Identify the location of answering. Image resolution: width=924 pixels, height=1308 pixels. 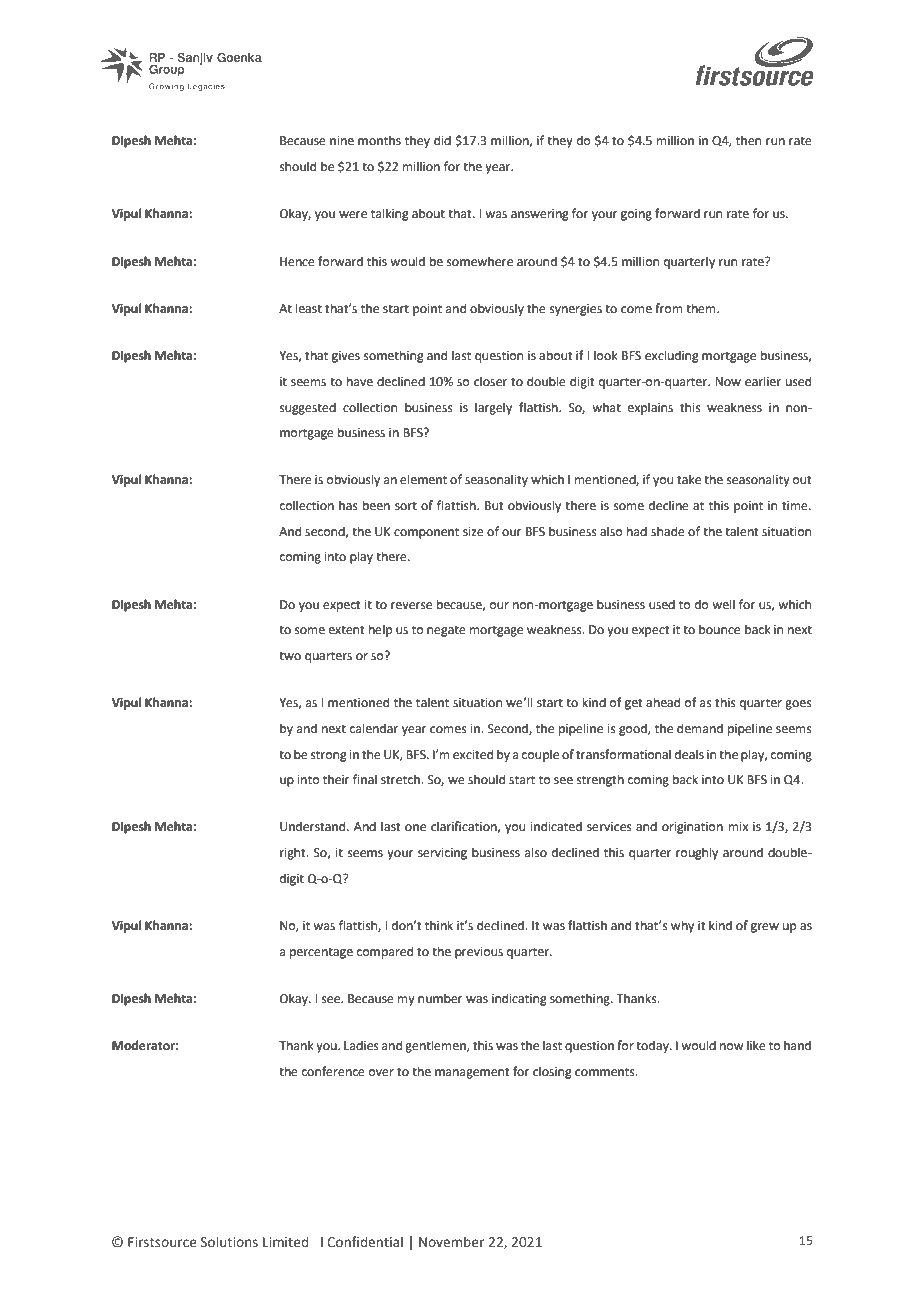
(540, 215).
